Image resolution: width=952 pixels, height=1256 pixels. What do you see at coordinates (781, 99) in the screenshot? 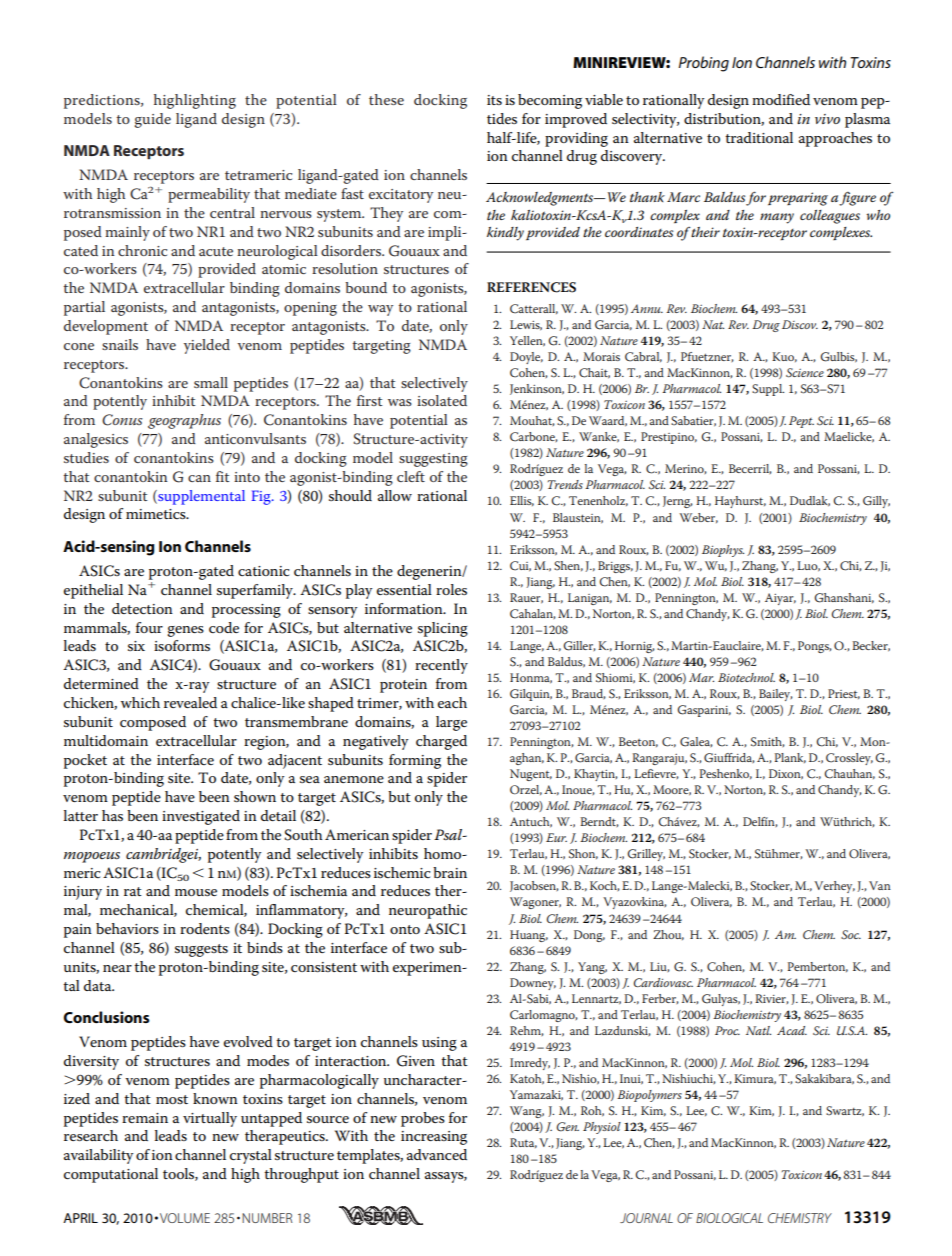
I see `modified` at bounding box center [781, 99].
